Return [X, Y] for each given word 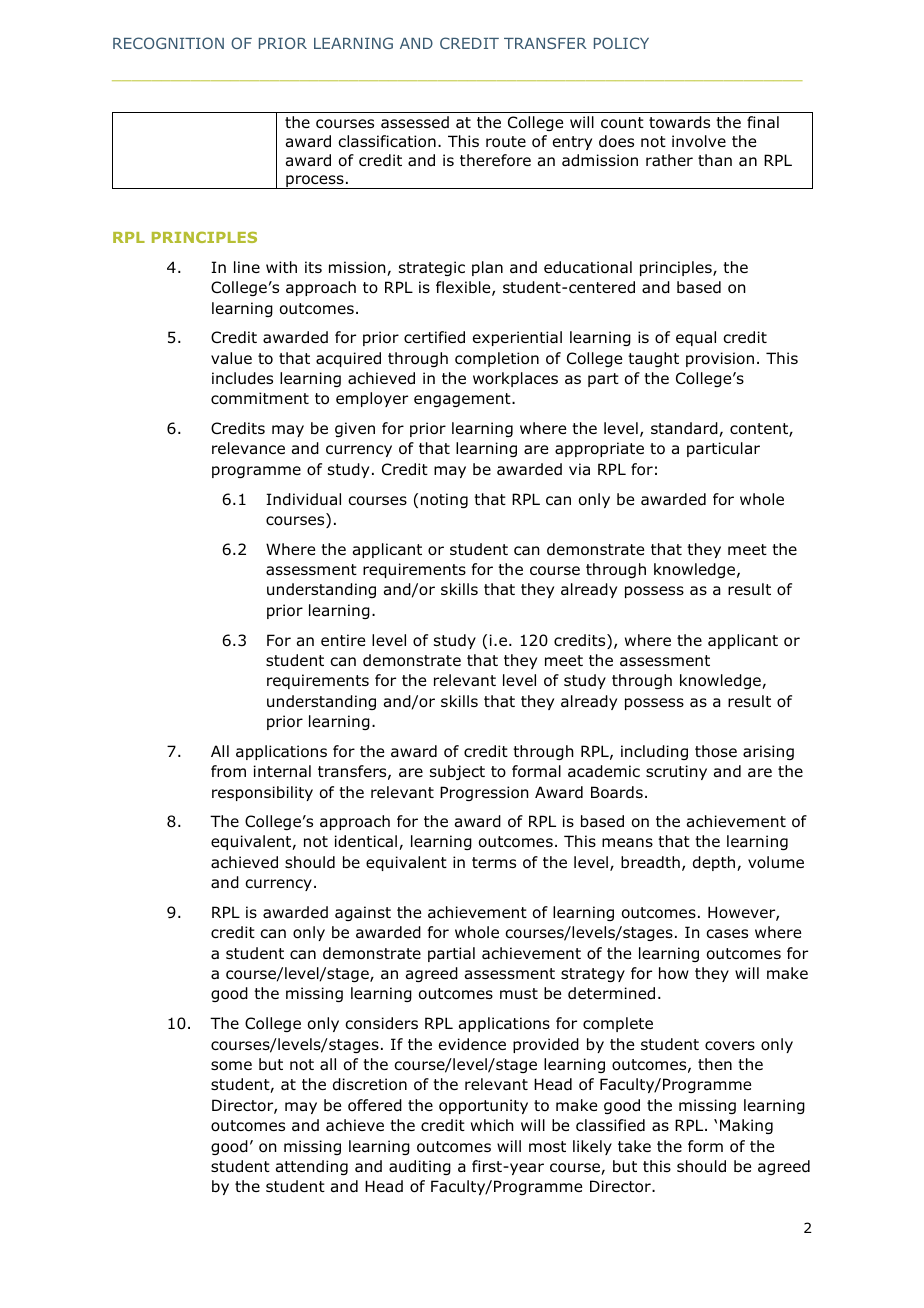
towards [679, 122]
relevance [248, 448]
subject [457, 772]
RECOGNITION [168, 43]
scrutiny [676, 772]
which [492, 1125]
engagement [463, 400]
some [231, 1066]
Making [746, 1126]
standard [685, 429]
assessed [415, 122]
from [228, 771]
